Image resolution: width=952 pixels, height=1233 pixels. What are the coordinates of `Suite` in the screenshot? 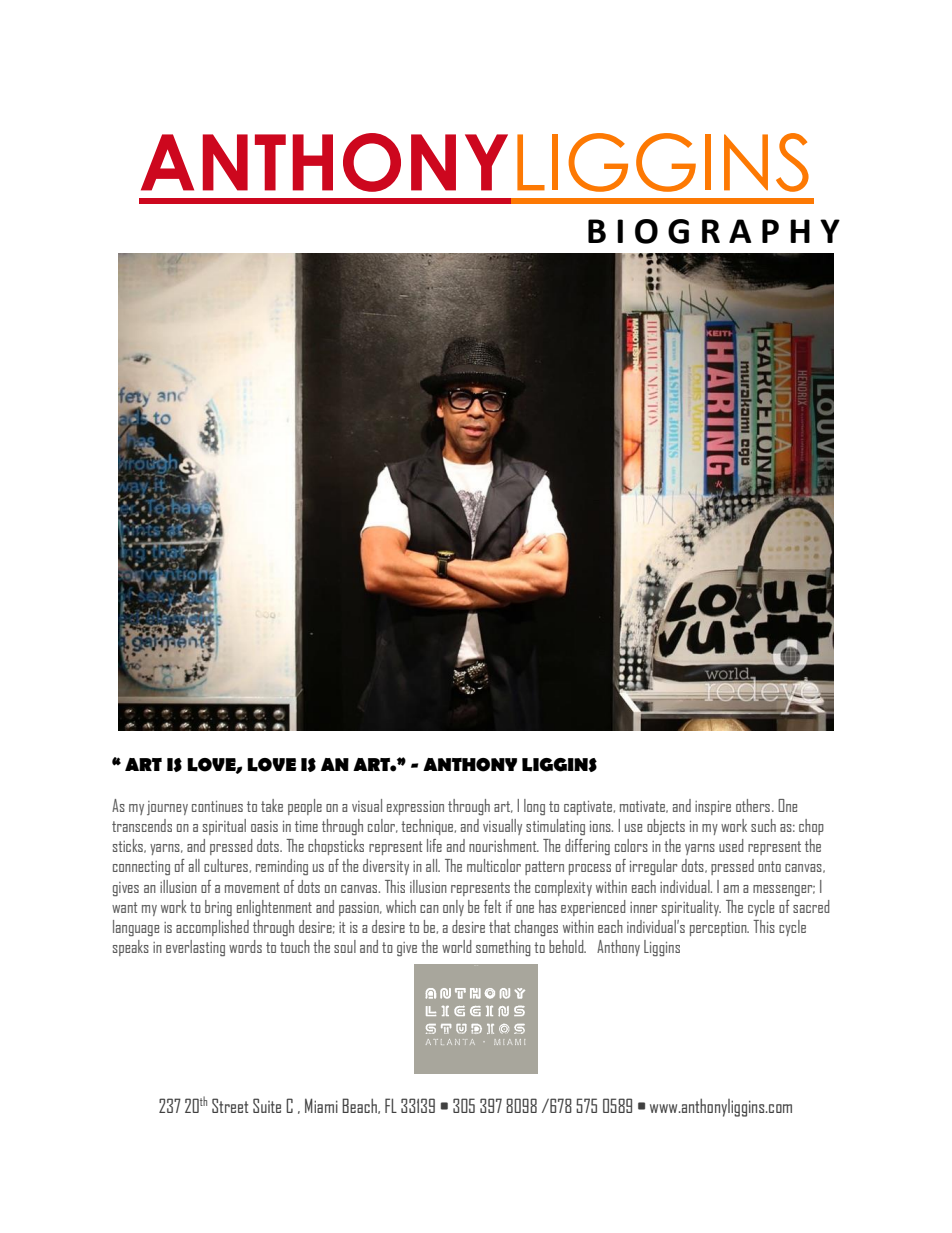 It's located at (267, 1105).
